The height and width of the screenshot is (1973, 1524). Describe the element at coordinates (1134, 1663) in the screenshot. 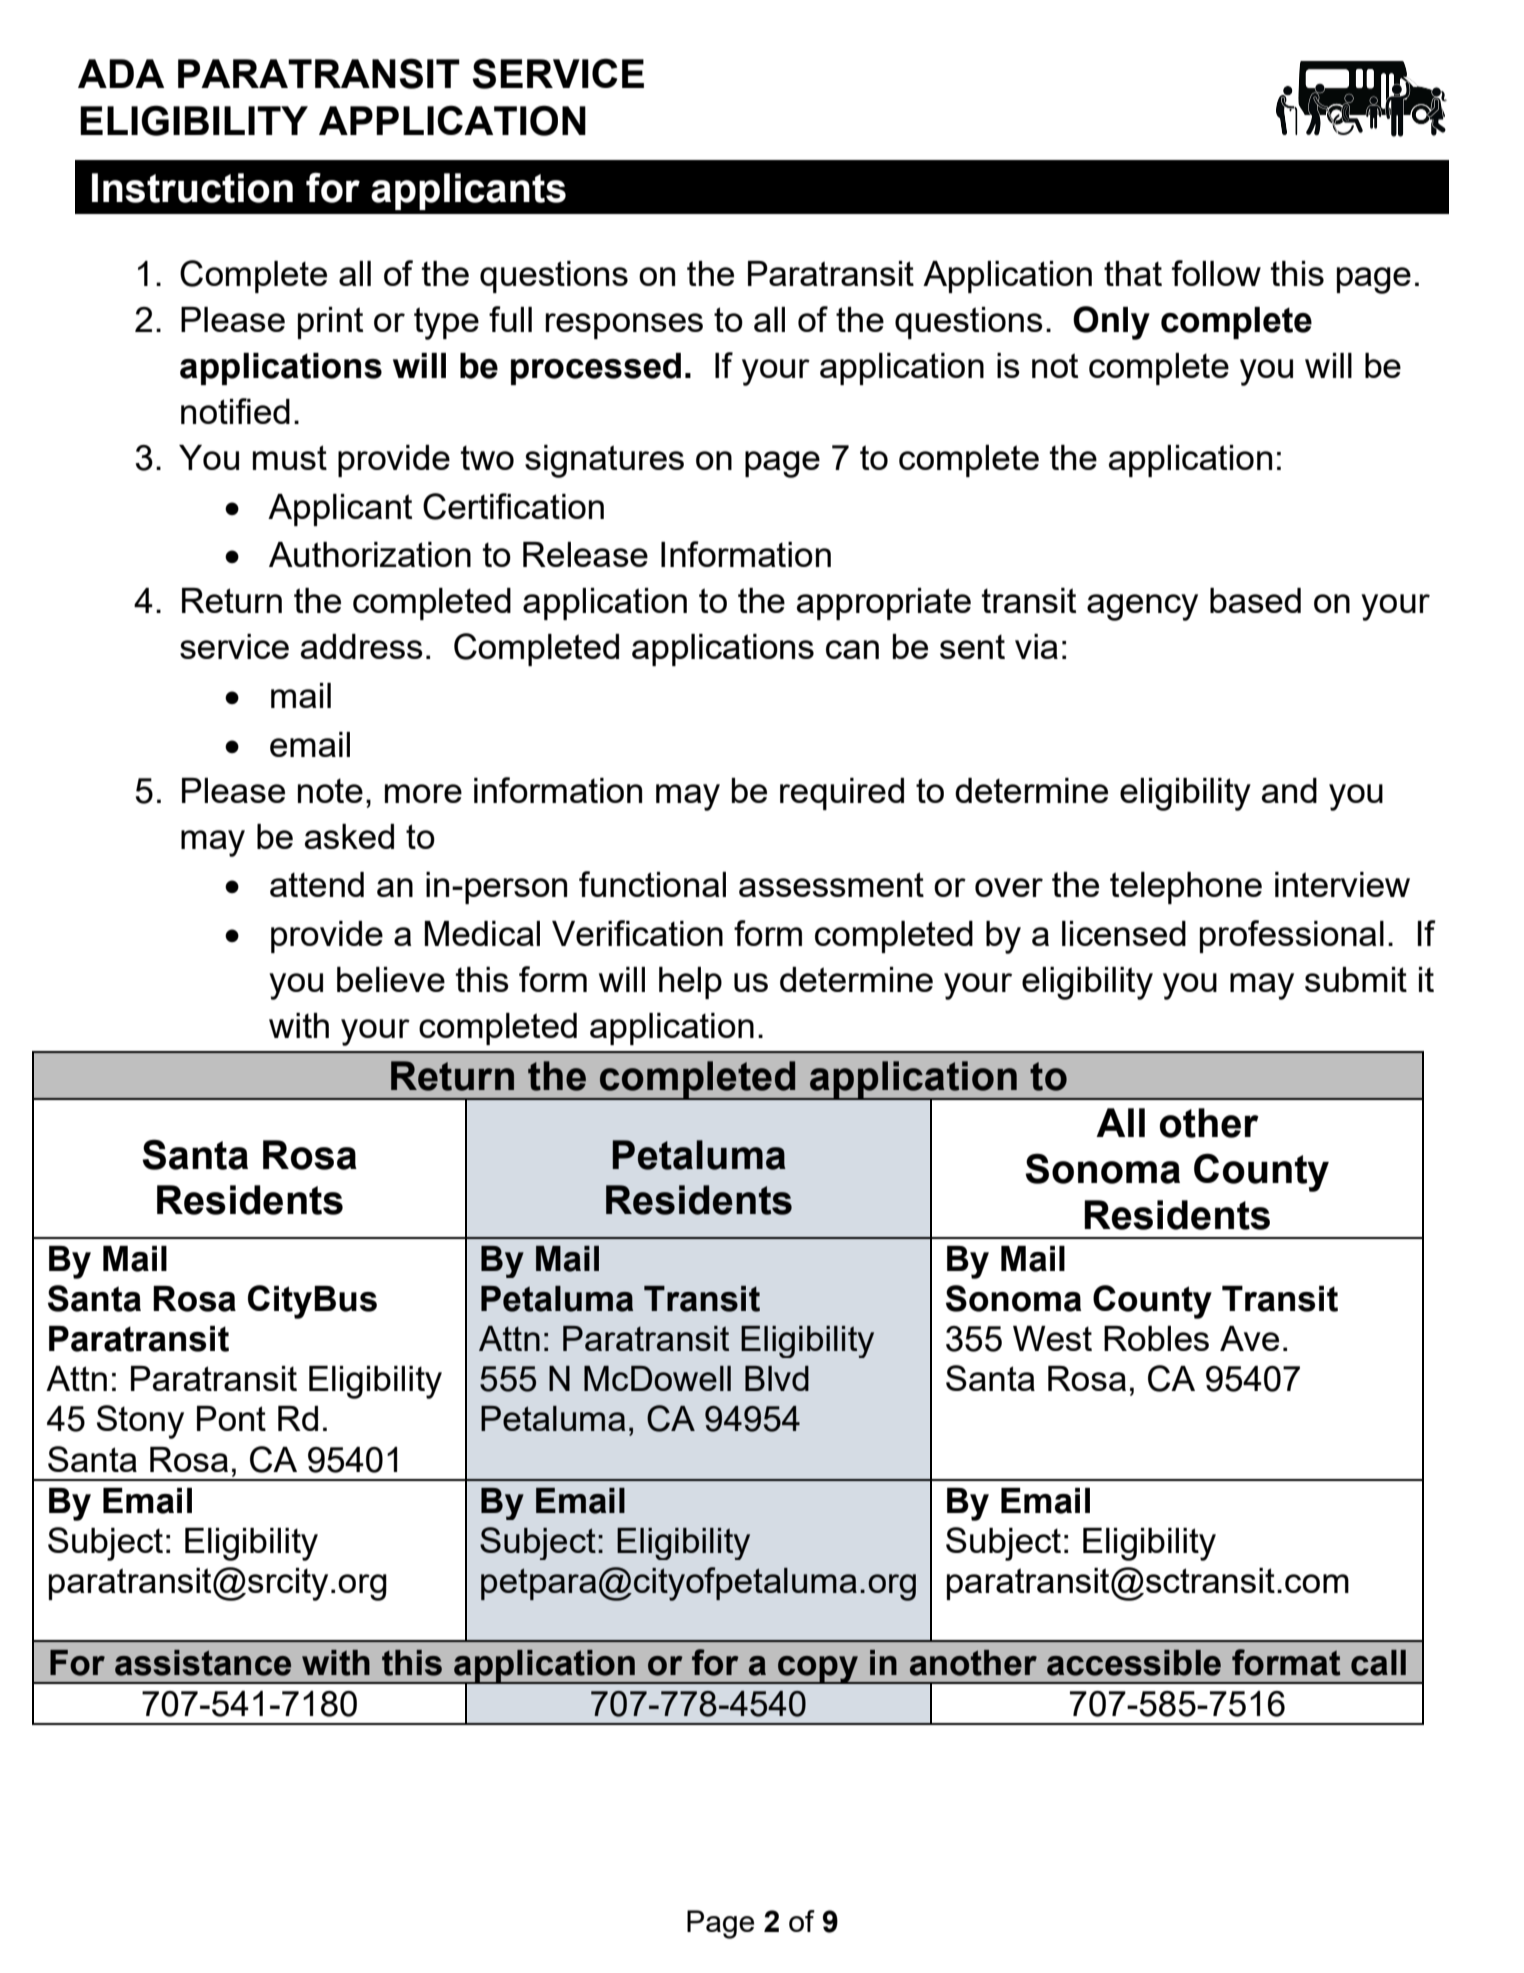

I see `accessible` at that location.
